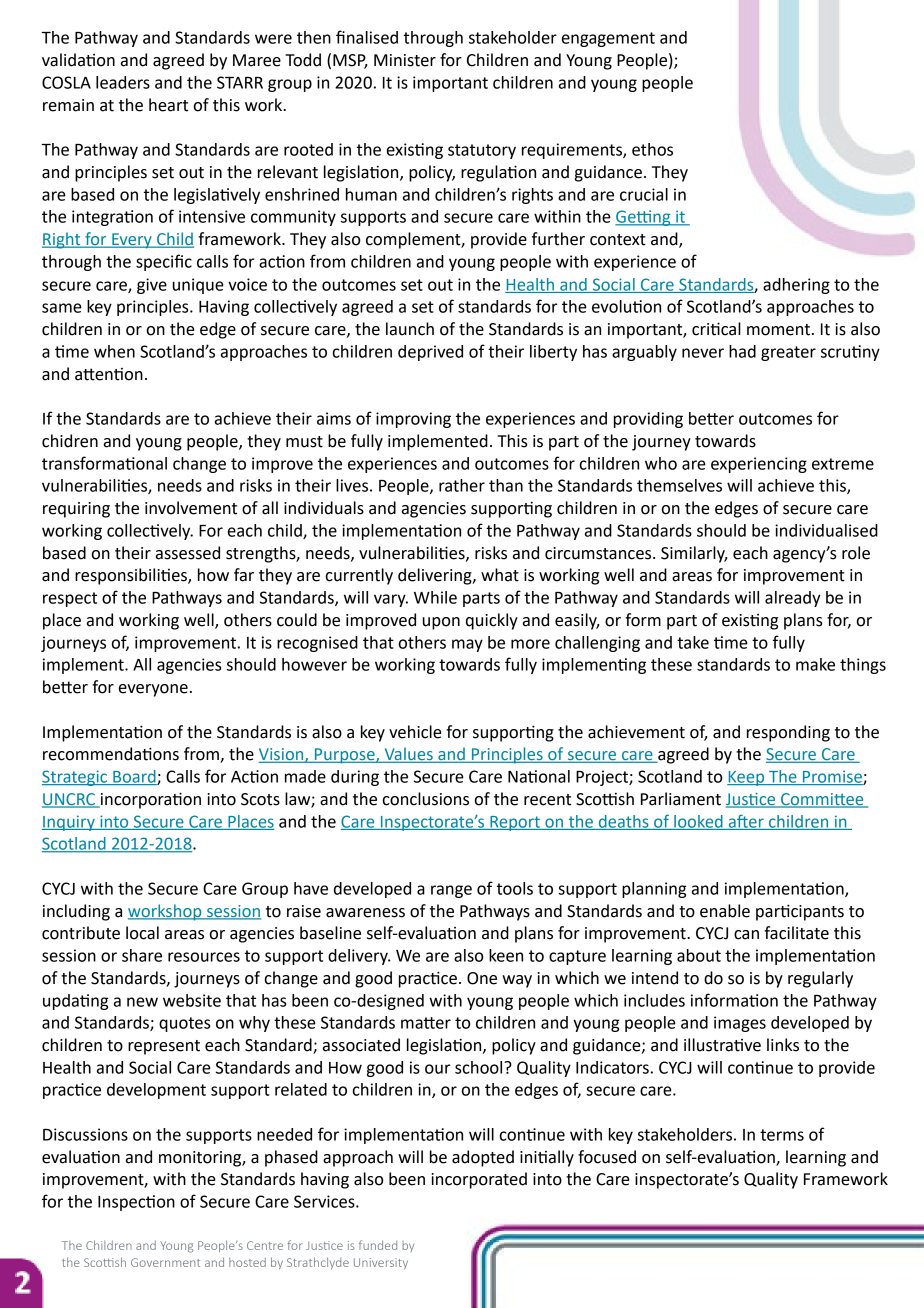 This screenshot has width=924, height=1308. I want to click on make, so click(815, 664).
